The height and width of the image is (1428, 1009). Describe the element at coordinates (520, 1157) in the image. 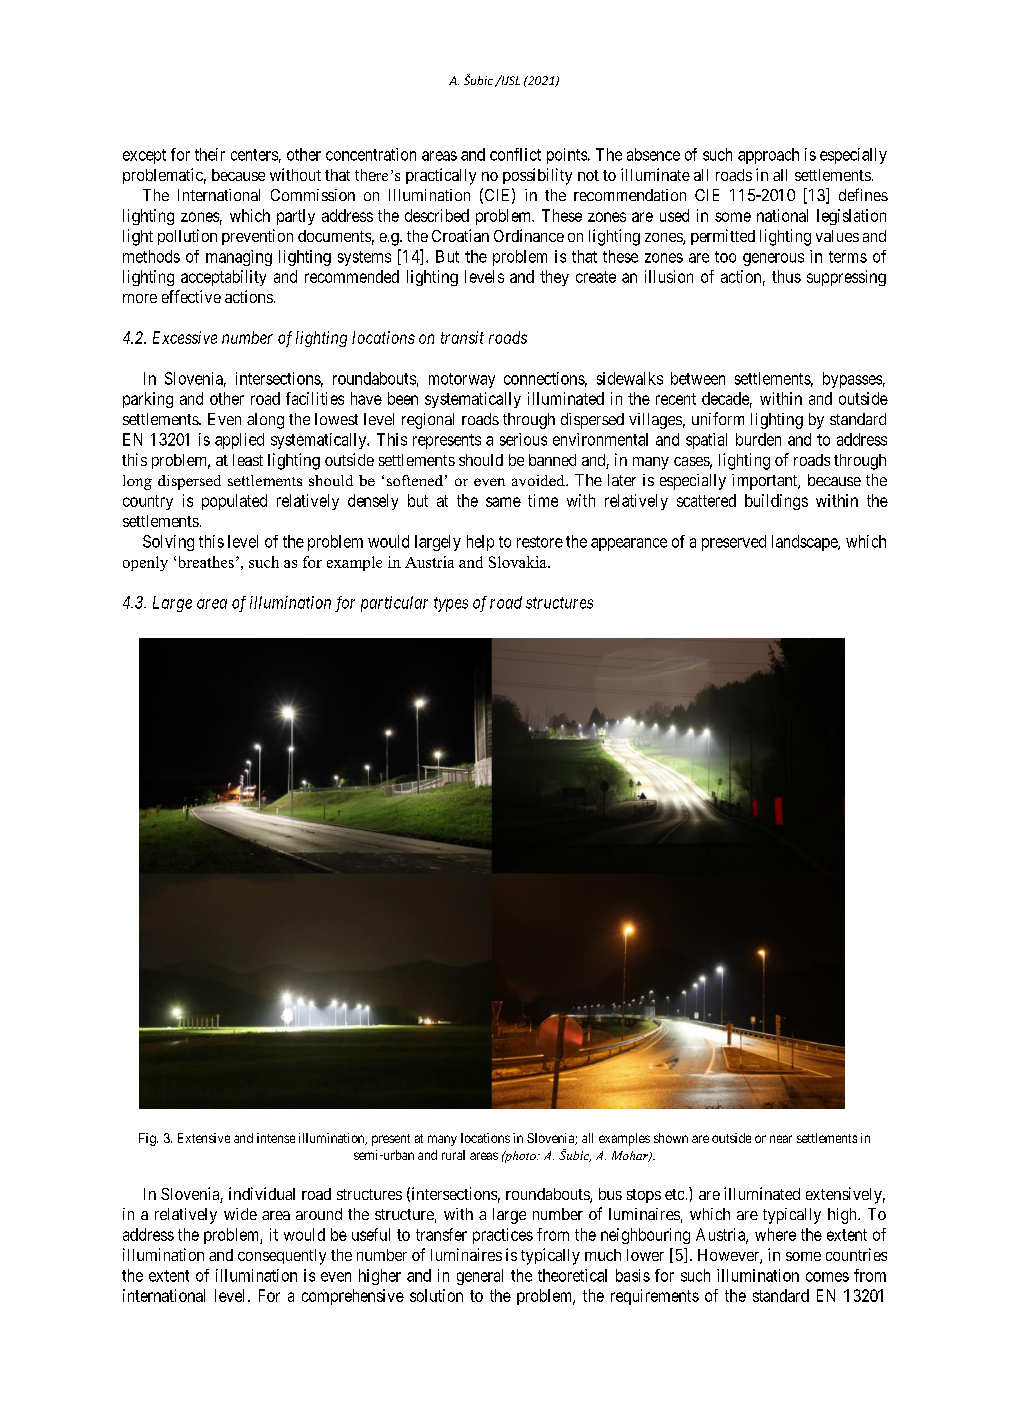

I see `photo` at that location.
